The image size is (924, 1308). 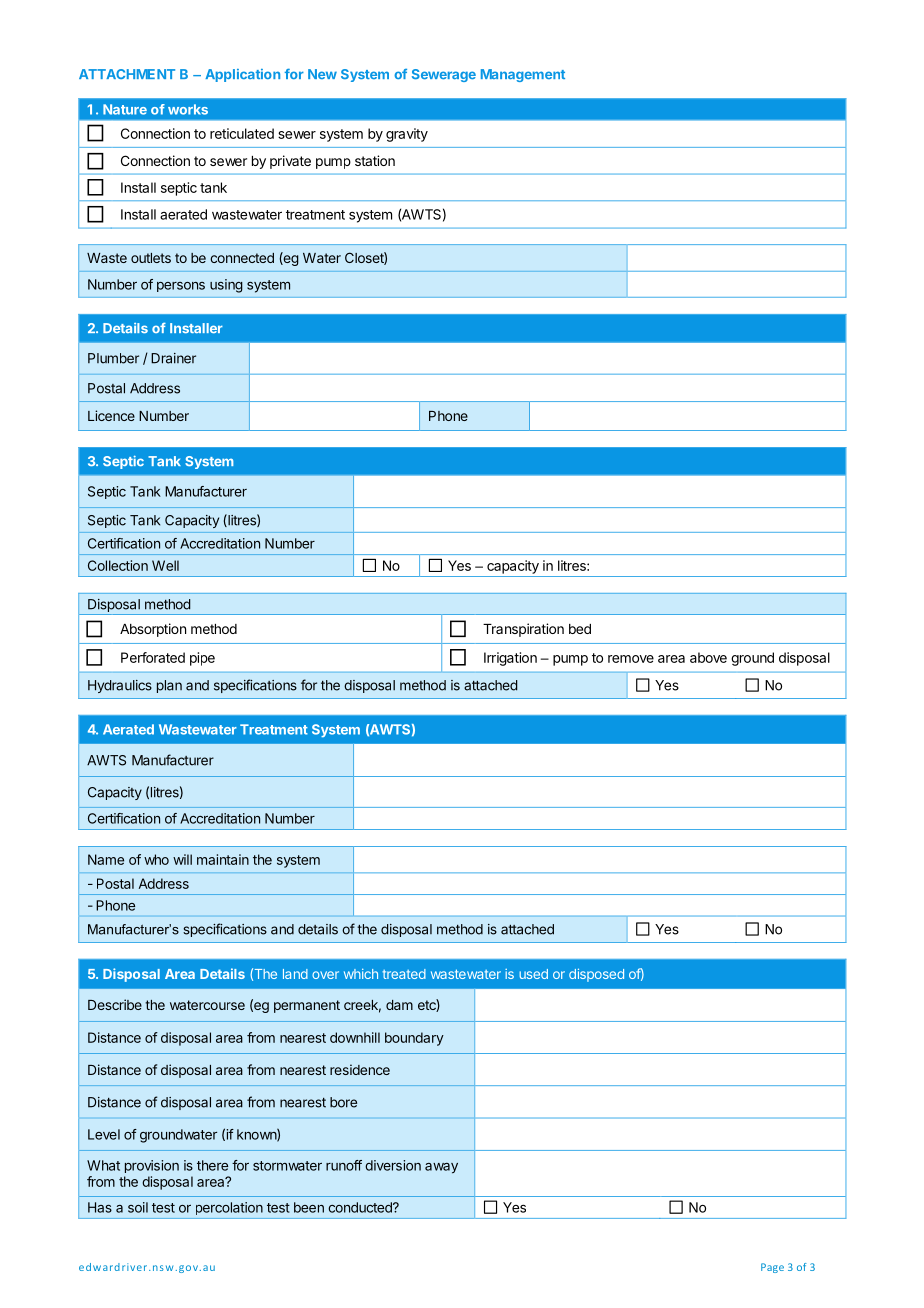 I want to click on Irrigation, so click(x=510, y=659).
